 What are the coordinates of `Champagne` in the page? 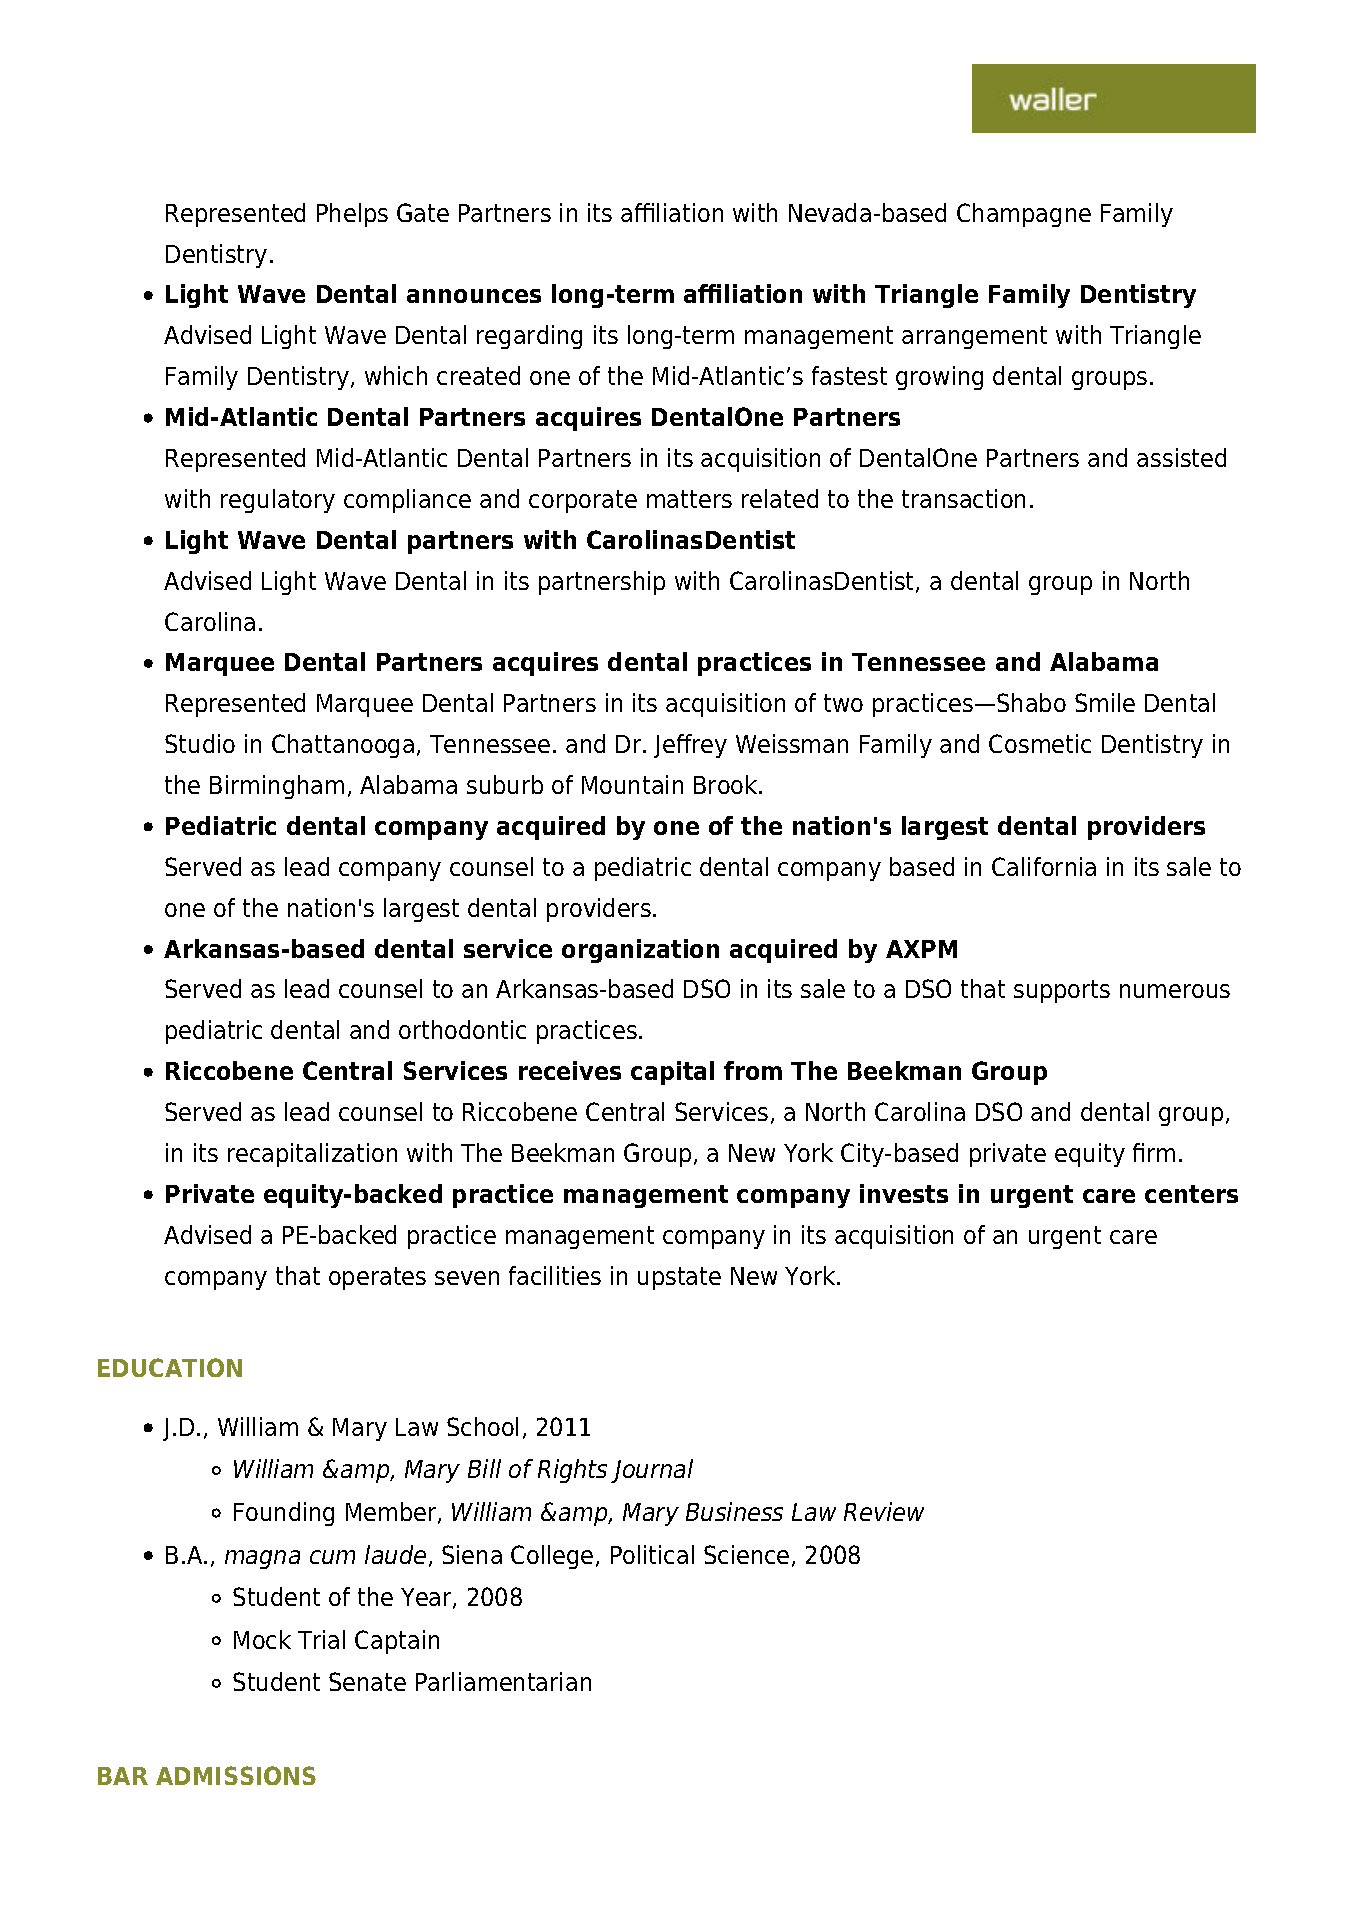 It's located at (1024, 215).
